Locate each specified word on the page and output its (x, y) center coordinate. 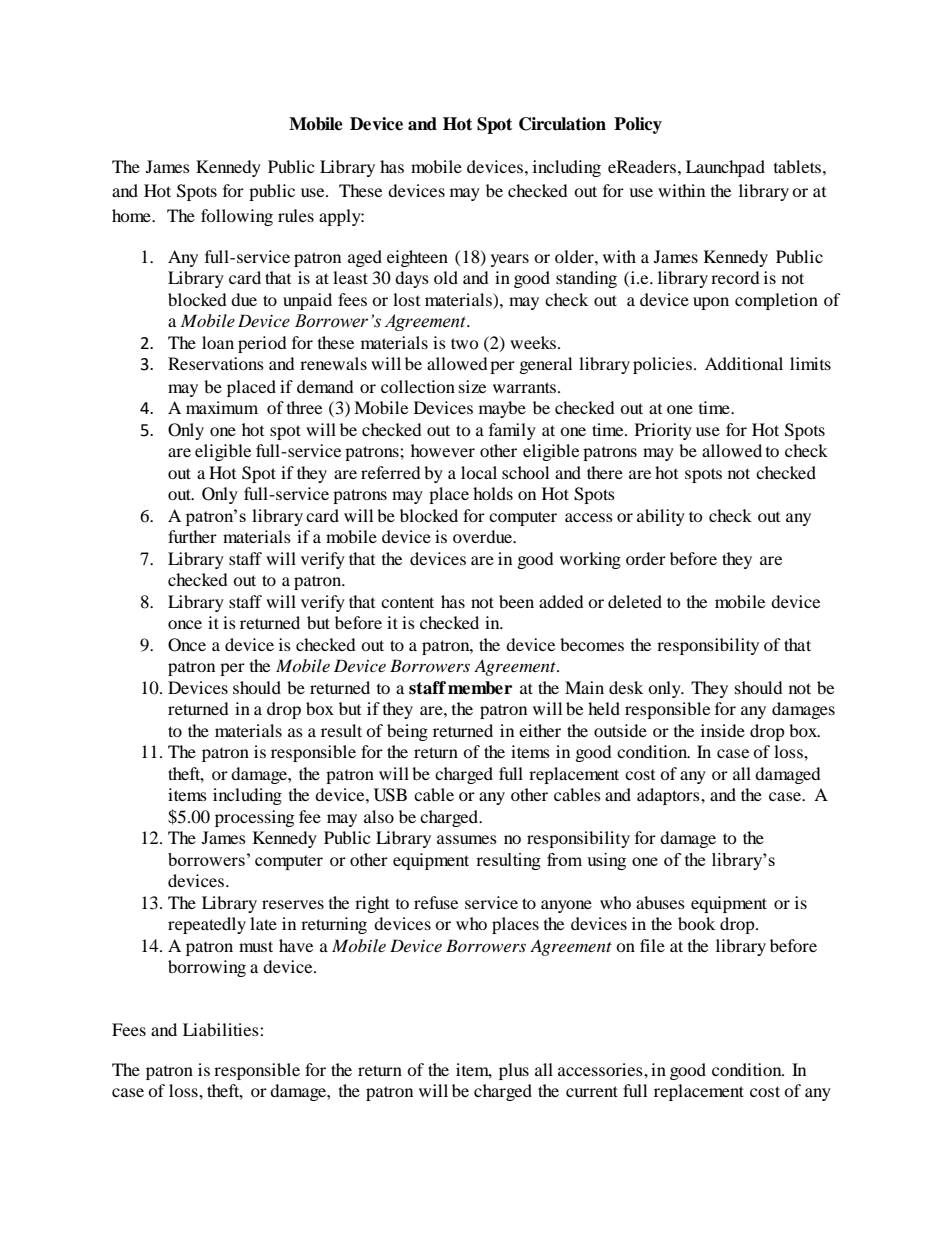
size (472, 386)
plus (514, 1071)
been (516, 601)
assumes (467, 839)
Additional (744, 363)
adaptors (669, 796)
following (237, 217)
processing (254, 818)
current (592, 1091)
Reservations (216, 363)
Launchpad (725, 168)
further (192, 536)
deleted (635, 601)
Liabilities (222, 1029)
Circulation (562, 124)
